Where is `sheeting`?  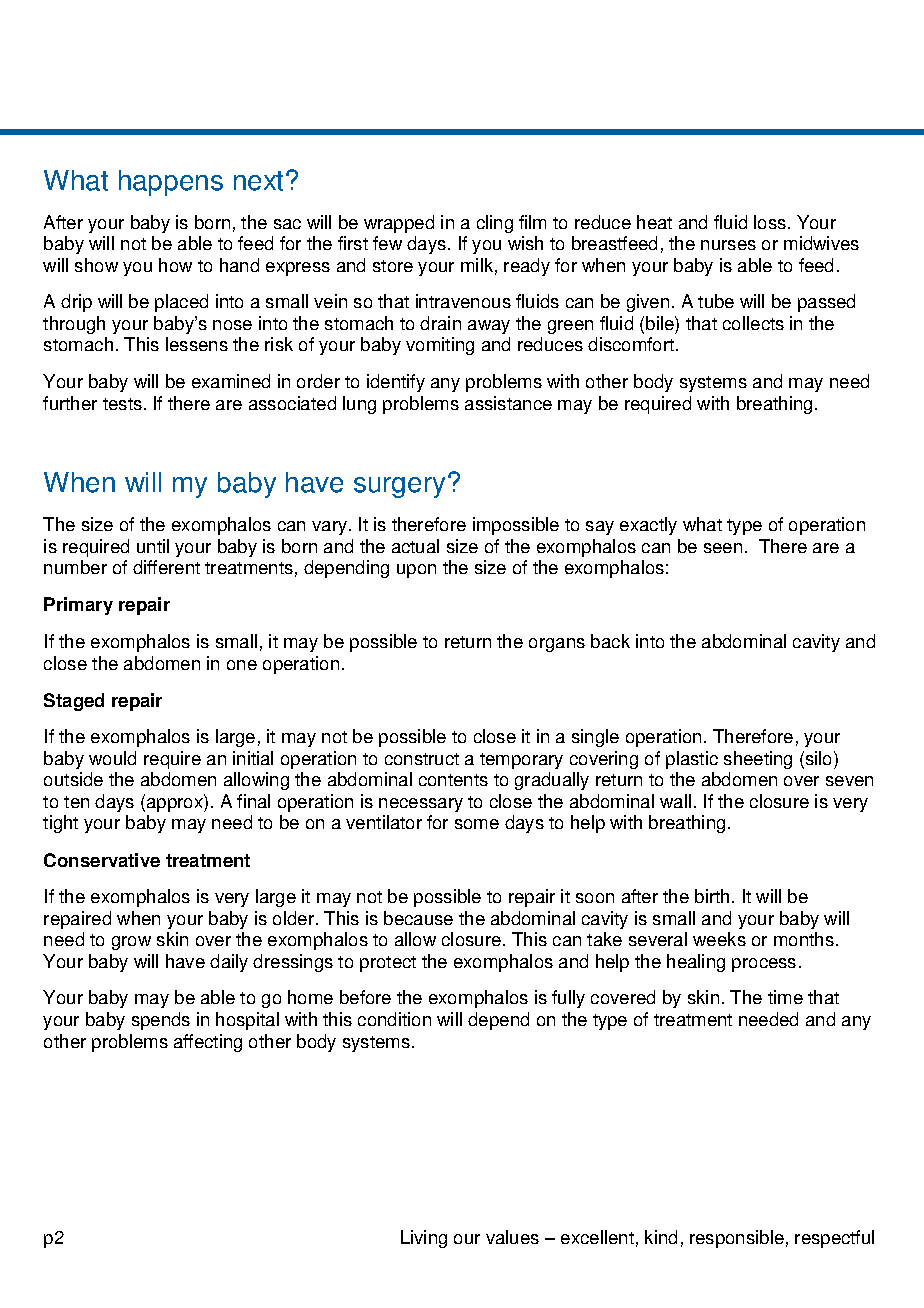
sheeting is located at coordinates (758, 760).
